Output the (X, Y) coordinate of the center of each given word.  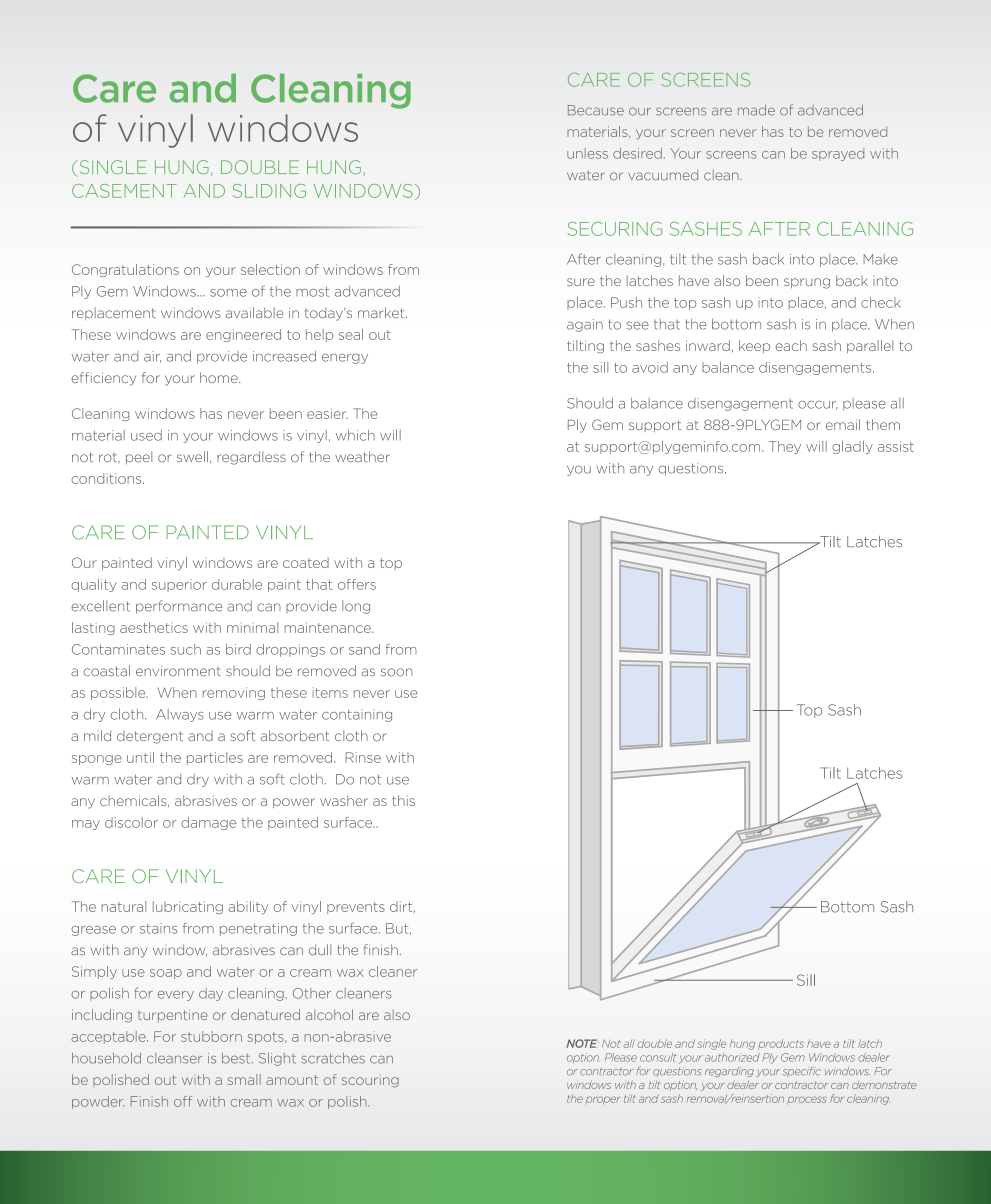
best (237, 1058)
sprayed (838, 154)
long (356, 607)
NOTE (583, 1043)
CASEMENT (124, 191)
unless (587, 153)
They (785, 447)
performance (179, 607)
